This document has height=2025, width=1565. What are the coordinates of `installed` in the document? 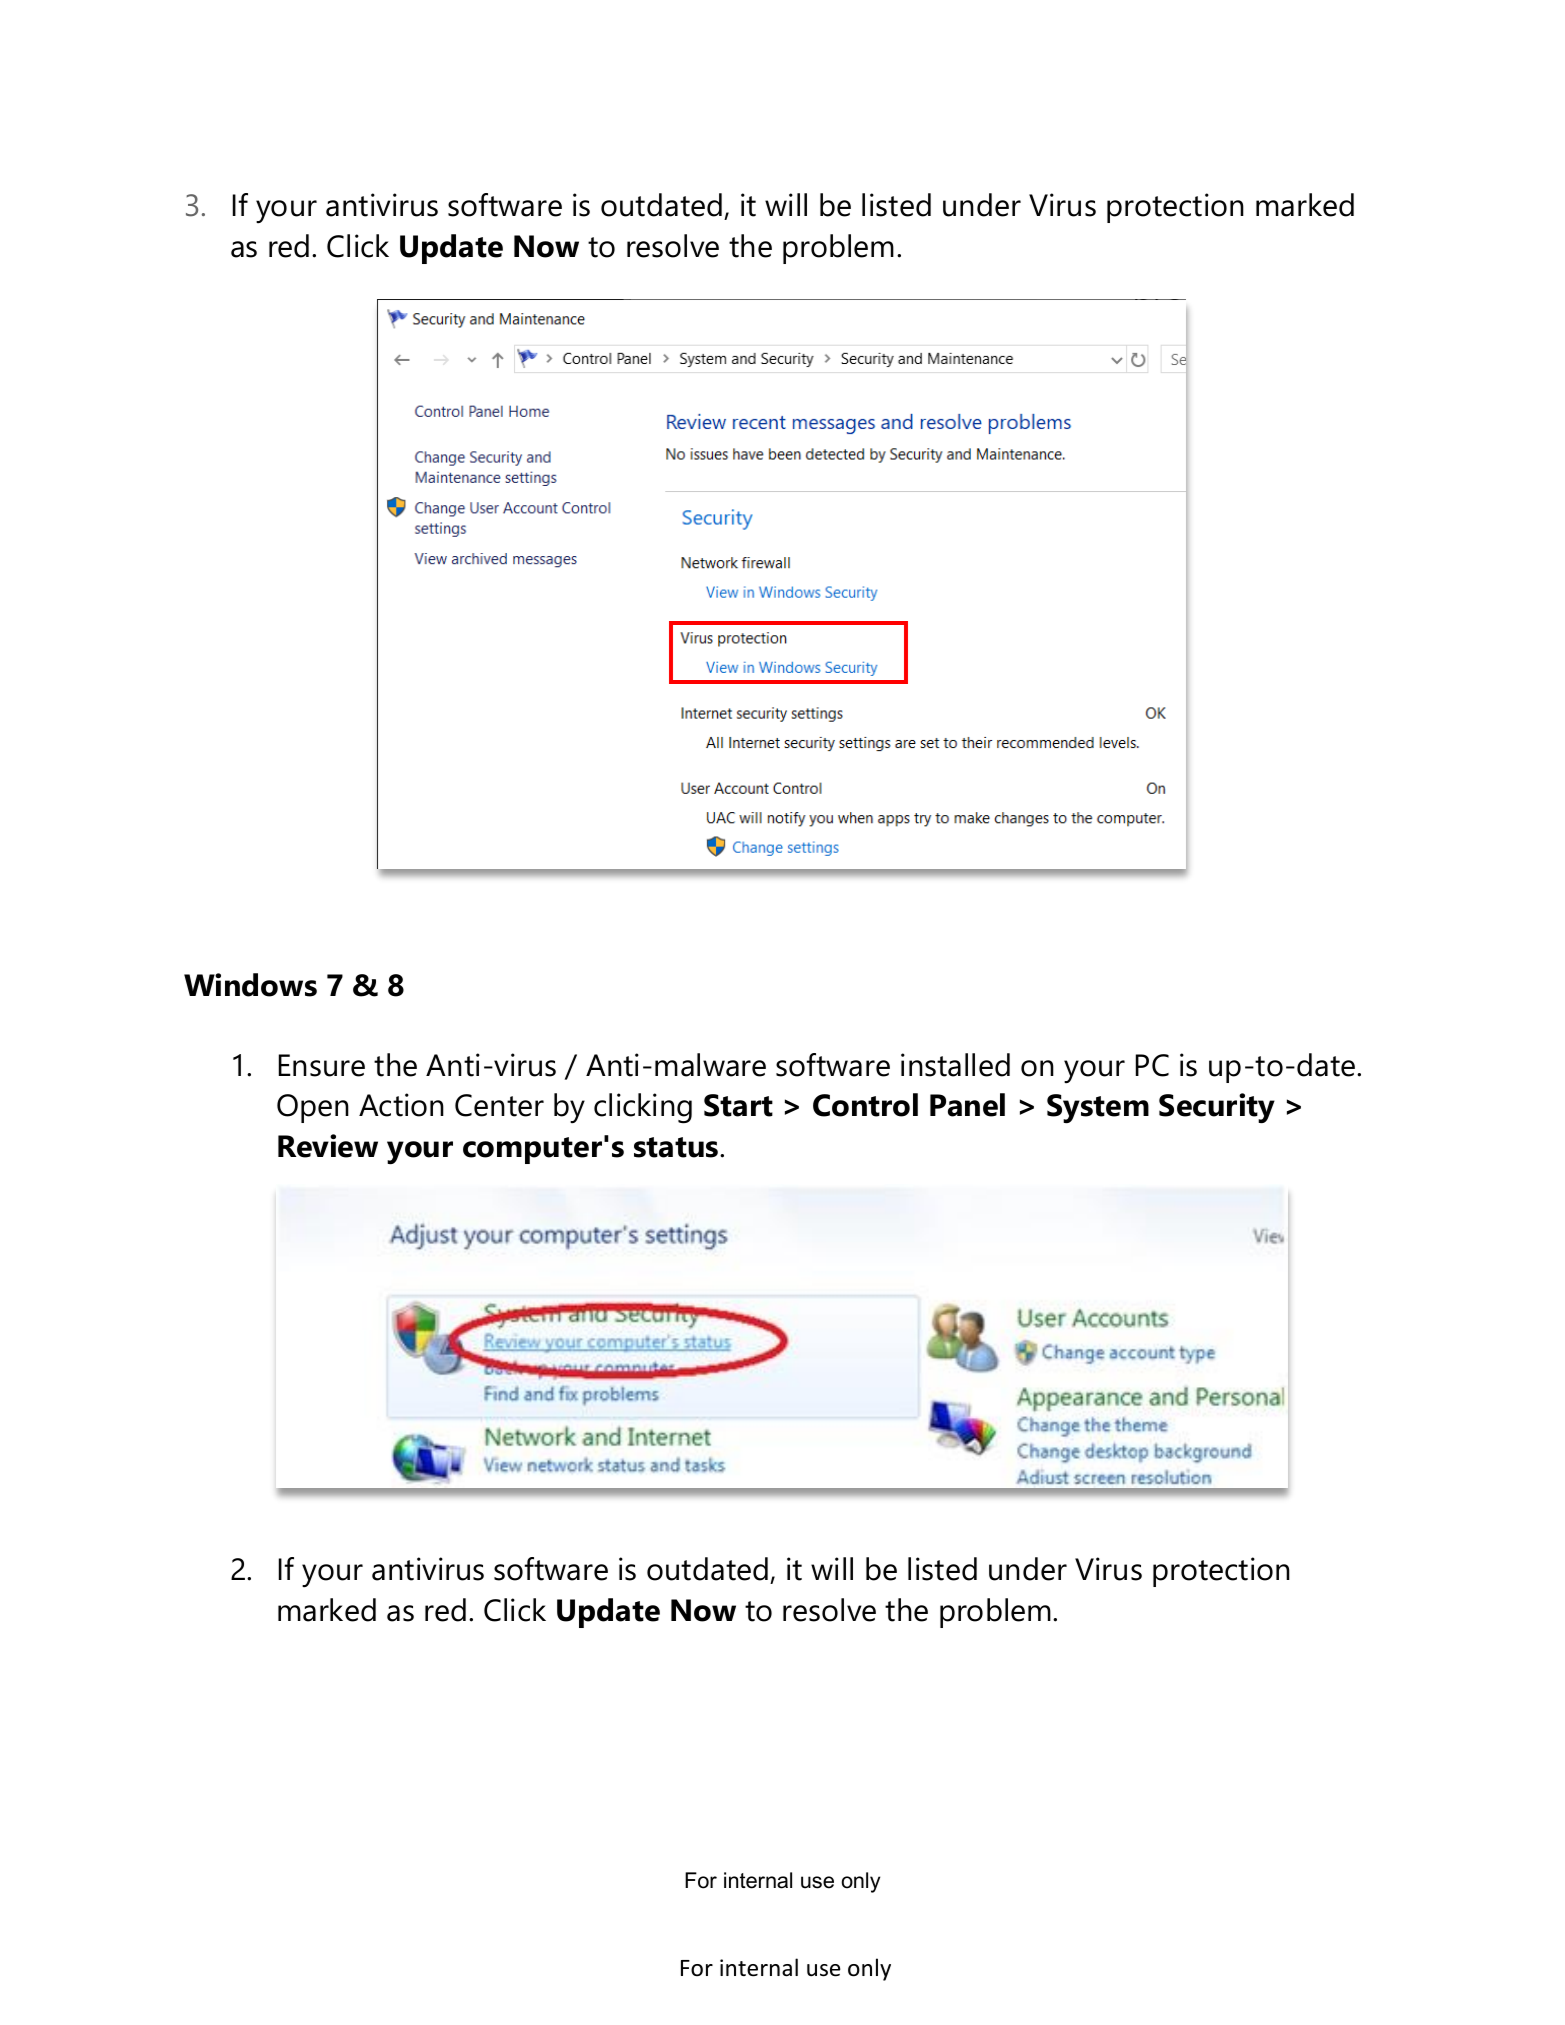 It's located at (955, 1065).
